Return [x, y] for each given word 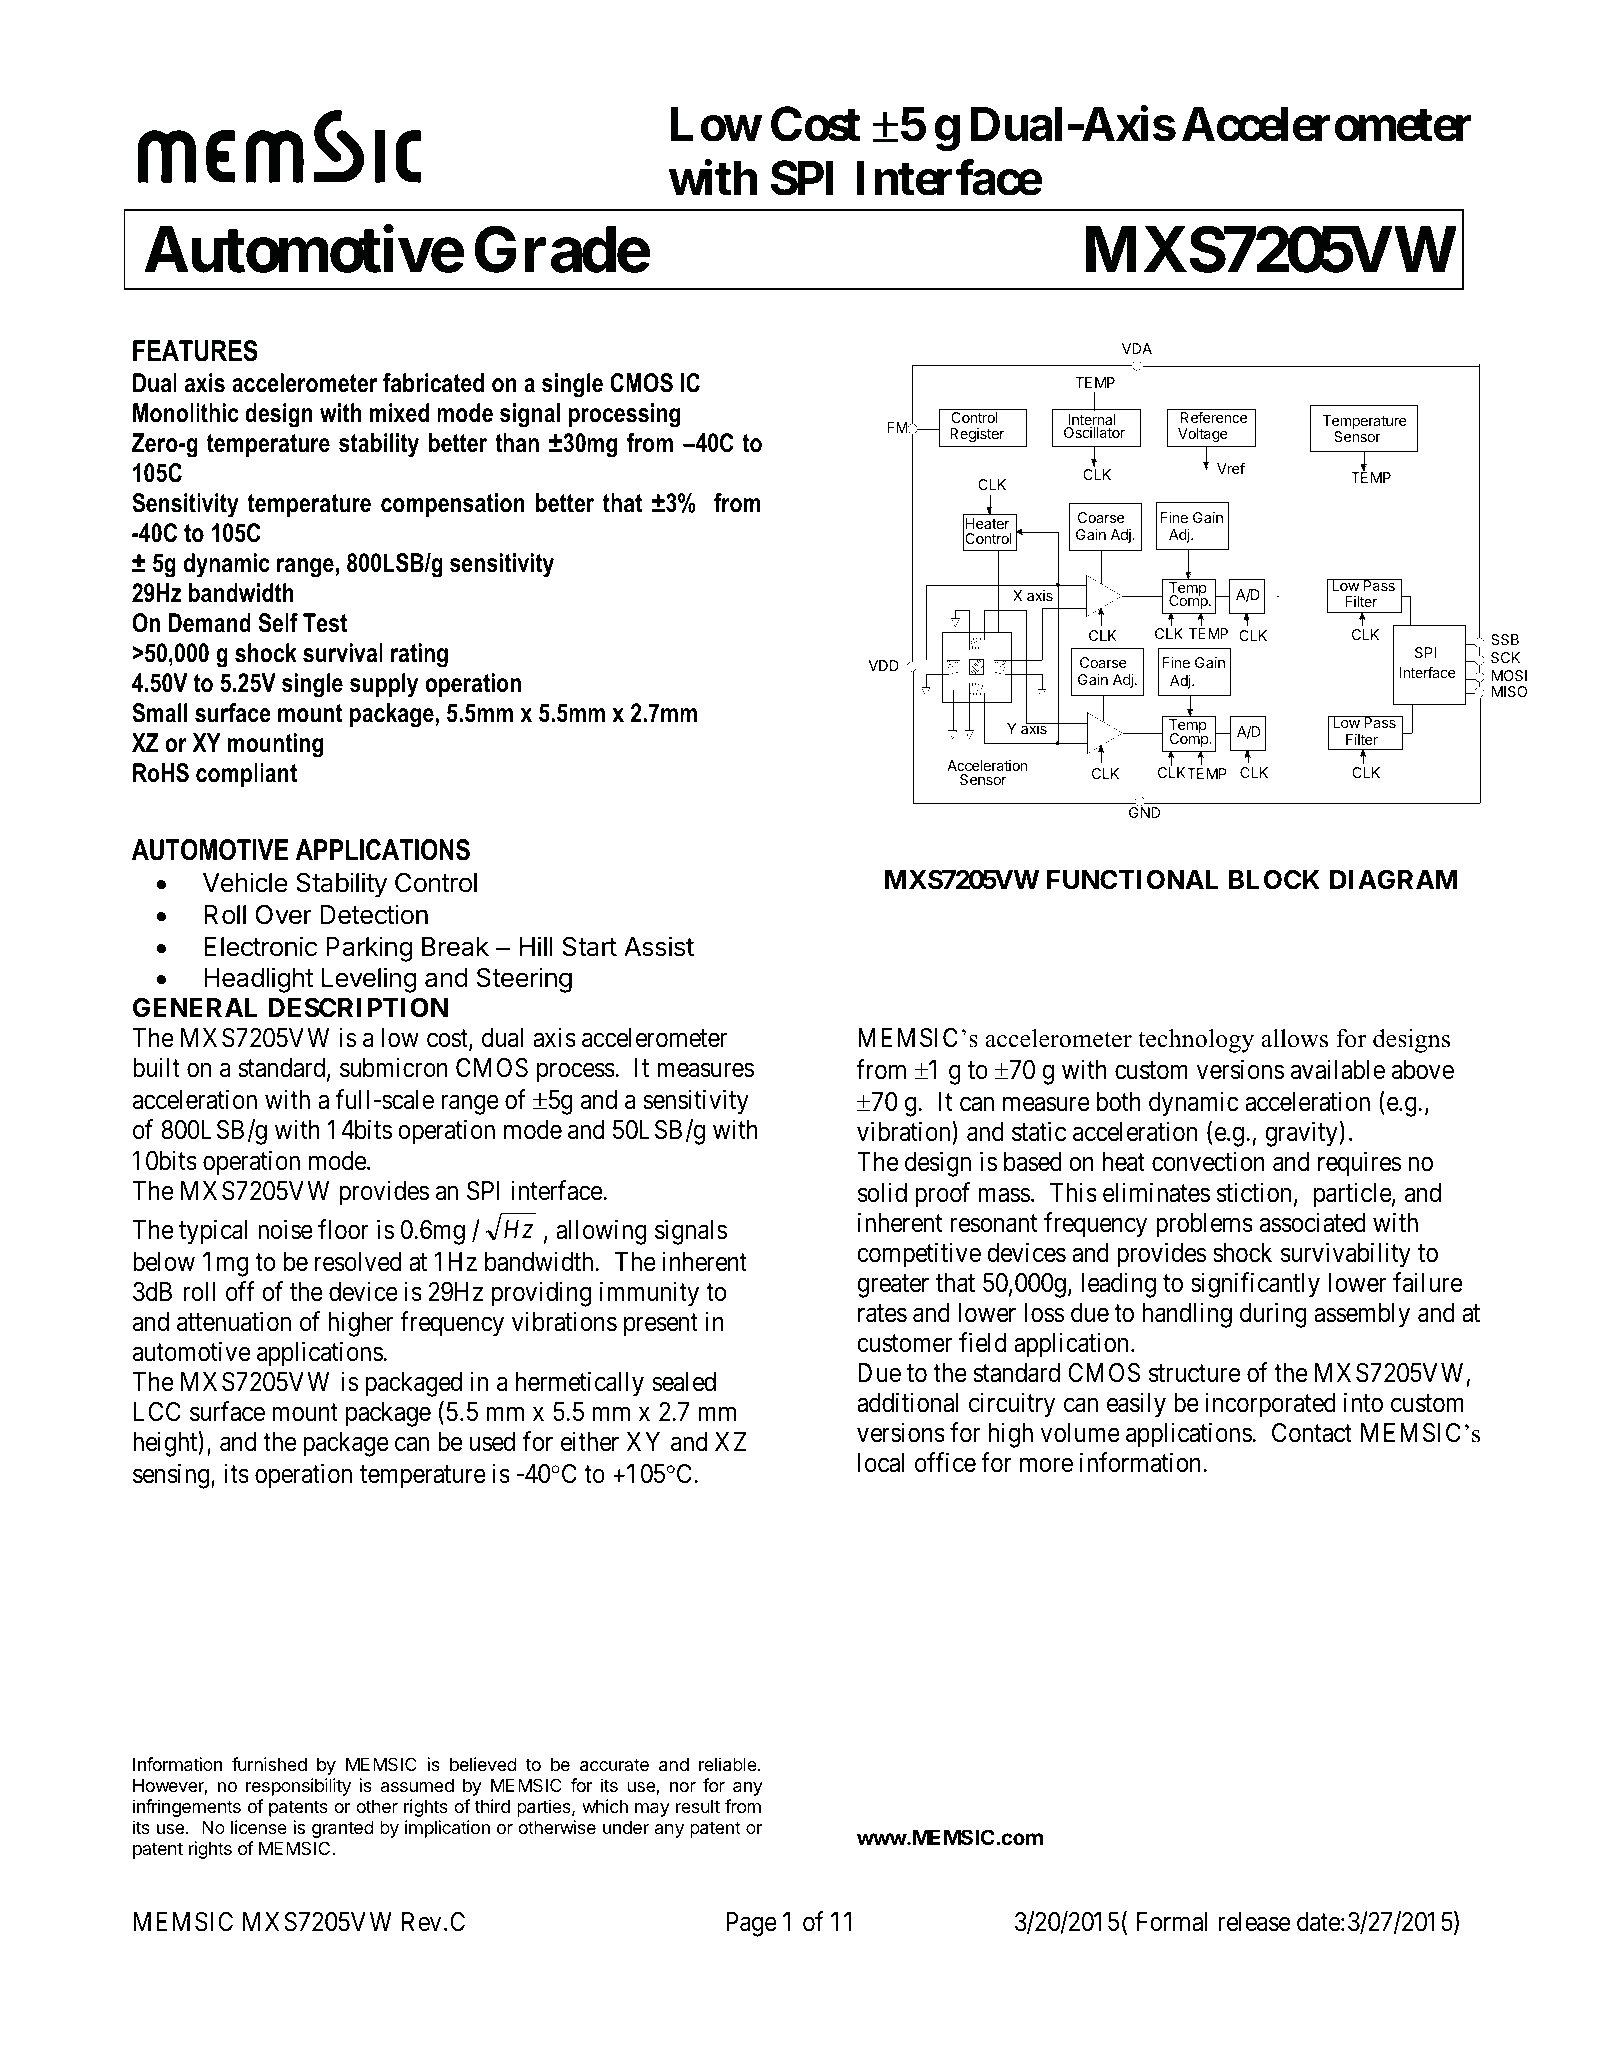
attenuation [234, 1321]
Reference [1213, 417]
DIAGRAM [1394, 880]
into [1363, 1402]
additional [907, 1402]
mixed [400, 413]
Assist [659, 946]
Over [284, 915]
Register [977, 435]
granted [343, 1829]
